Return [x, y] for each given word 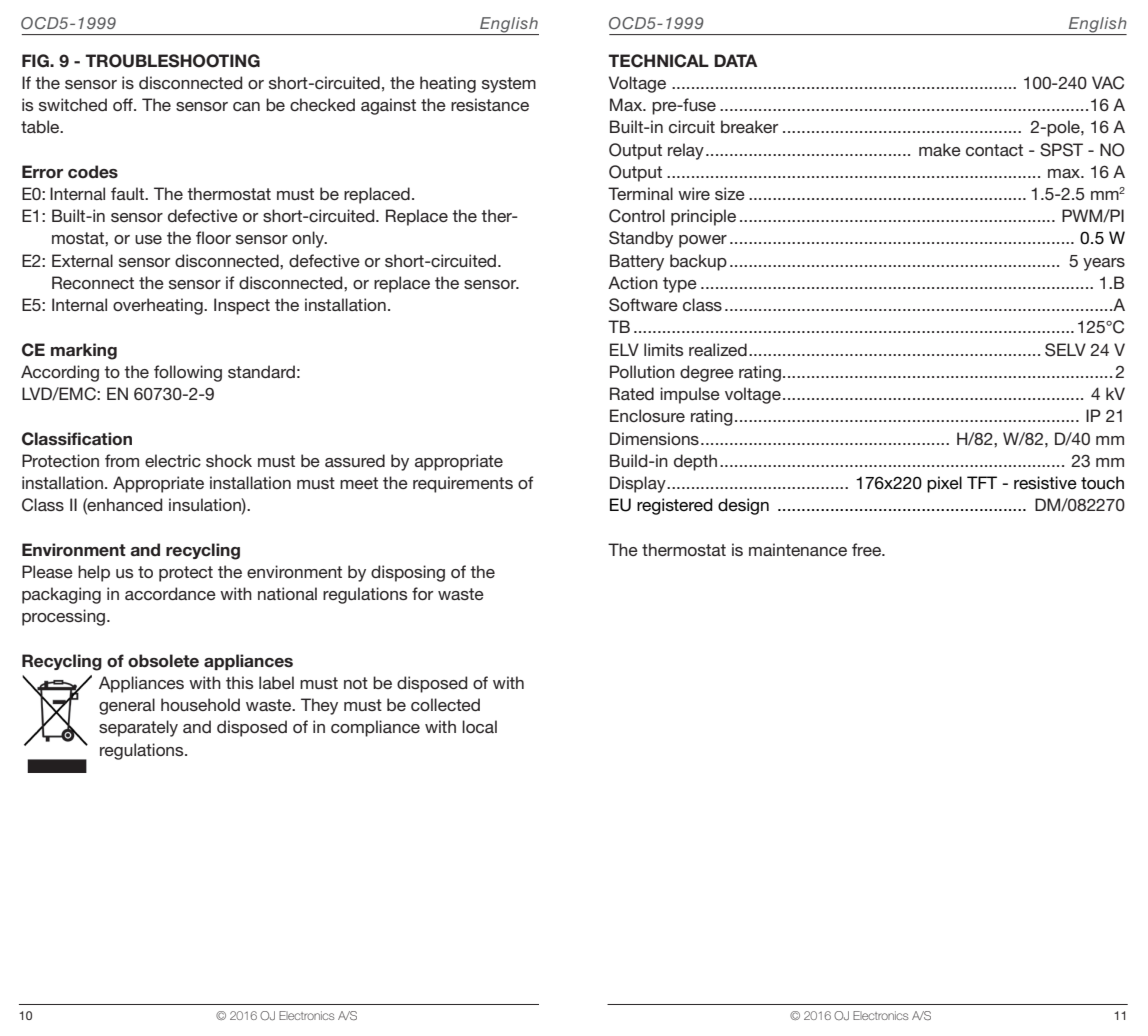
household [200, 704]
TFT [982, 482]
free [867, 549]
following [188, 373]
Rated [632, 393]
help [94, 573]
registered [675, 506]
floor [213, 237]
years [1104, 264]
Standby [641, 239]
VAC [1108, 83]
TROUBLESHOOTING [172, 61]
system [509, 85]
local [479, 726]
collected [445, 704]
